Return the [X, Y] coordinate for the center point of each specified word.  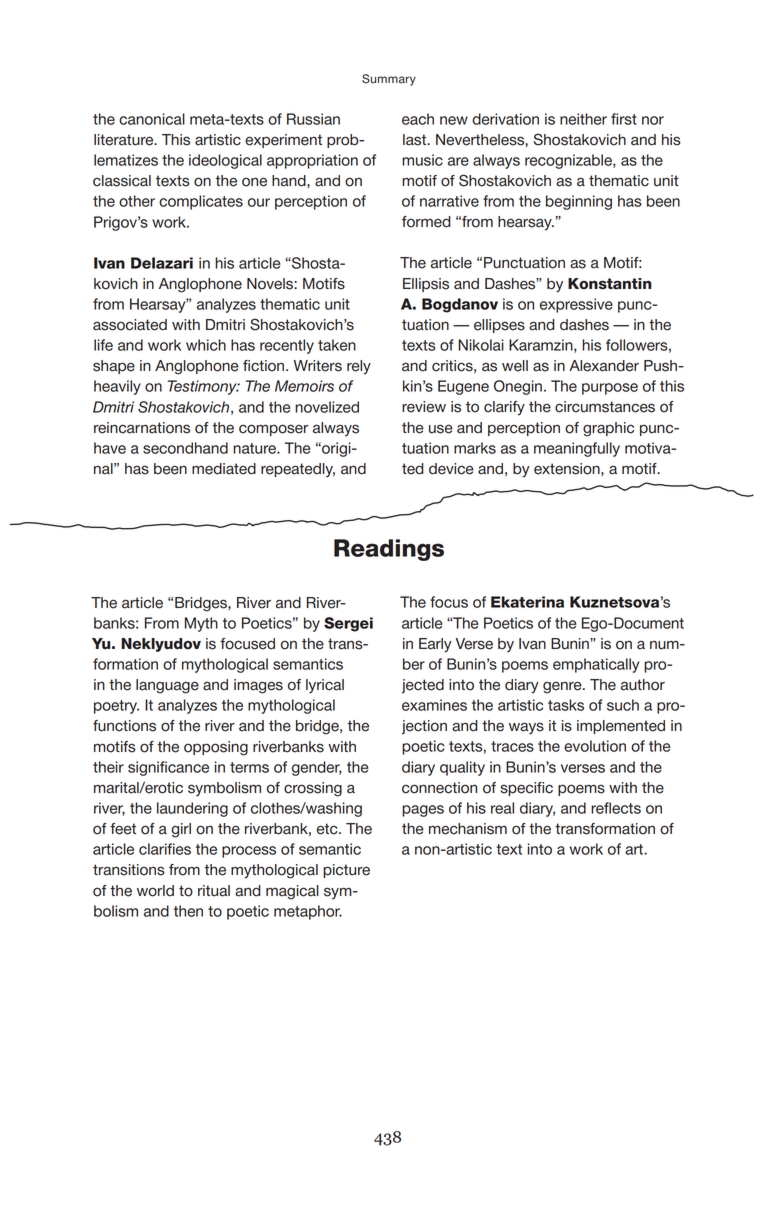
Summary [389, 80]
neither [583, 119]
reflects [616, 808]
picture [346, 871]
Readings [389, 550]
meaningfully [577, 449]
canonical [152, 119]
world [155, 891]
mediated [224, 469]
